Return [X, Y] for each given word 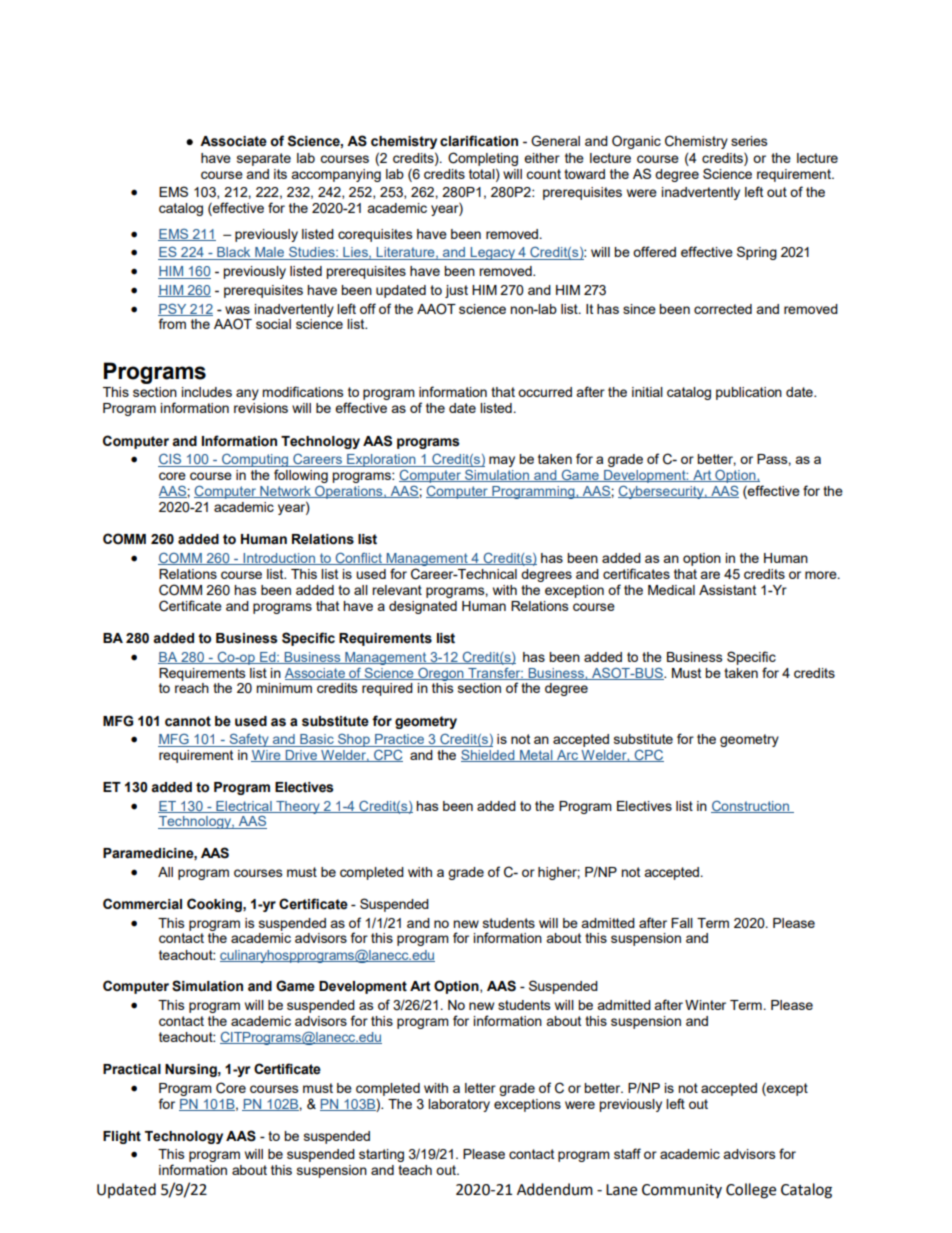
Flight [122, 1137]
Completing [483, 159]
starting [381, 1155]
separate [264, 159]
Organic [636, 142]
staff [627, 1153]
